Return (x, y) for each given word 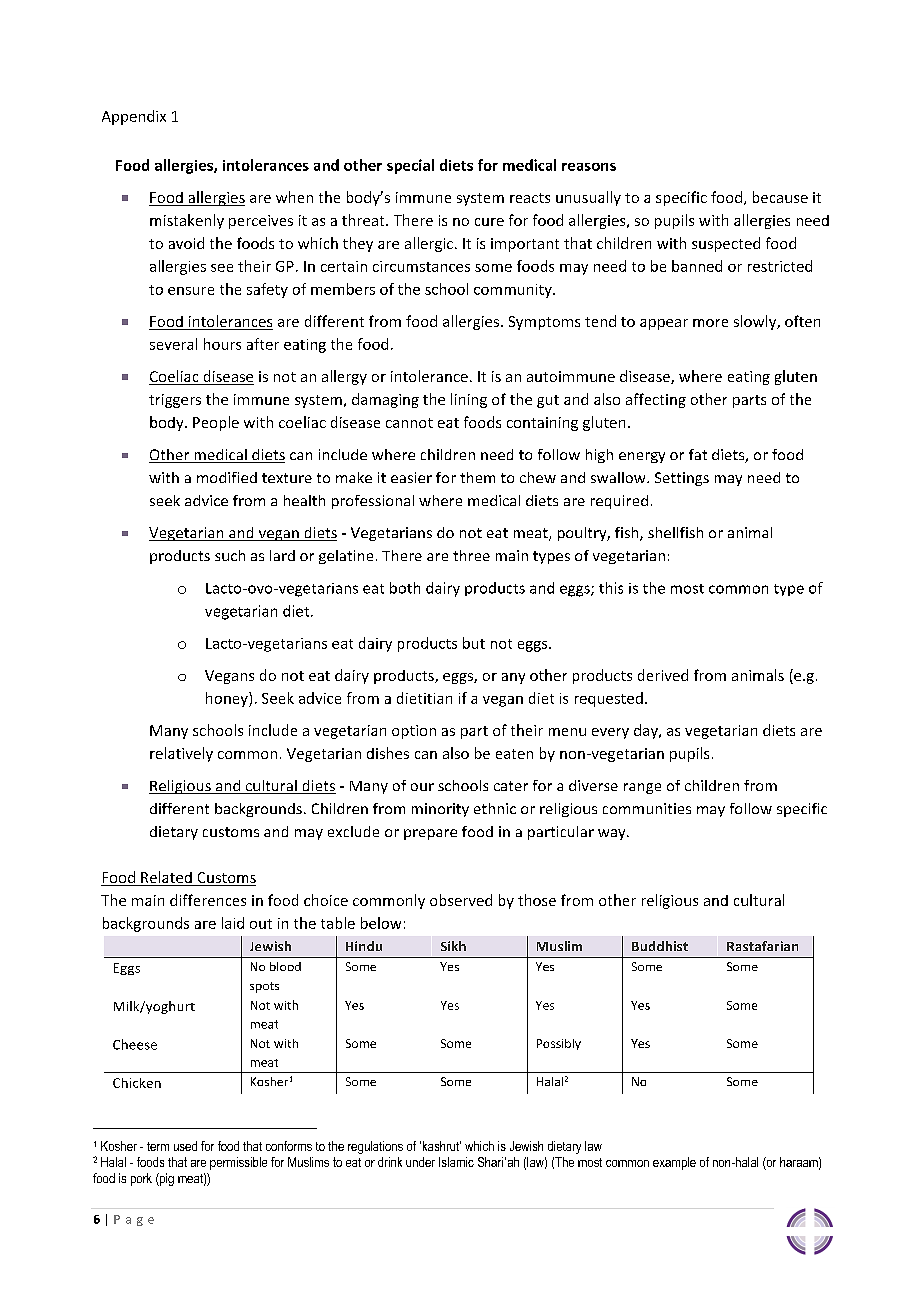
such (230, 555)
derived (663, 675)
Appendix (134, 117)
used (185, 1146)
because (780, 197)
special (410, 166)
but (474, 643)
